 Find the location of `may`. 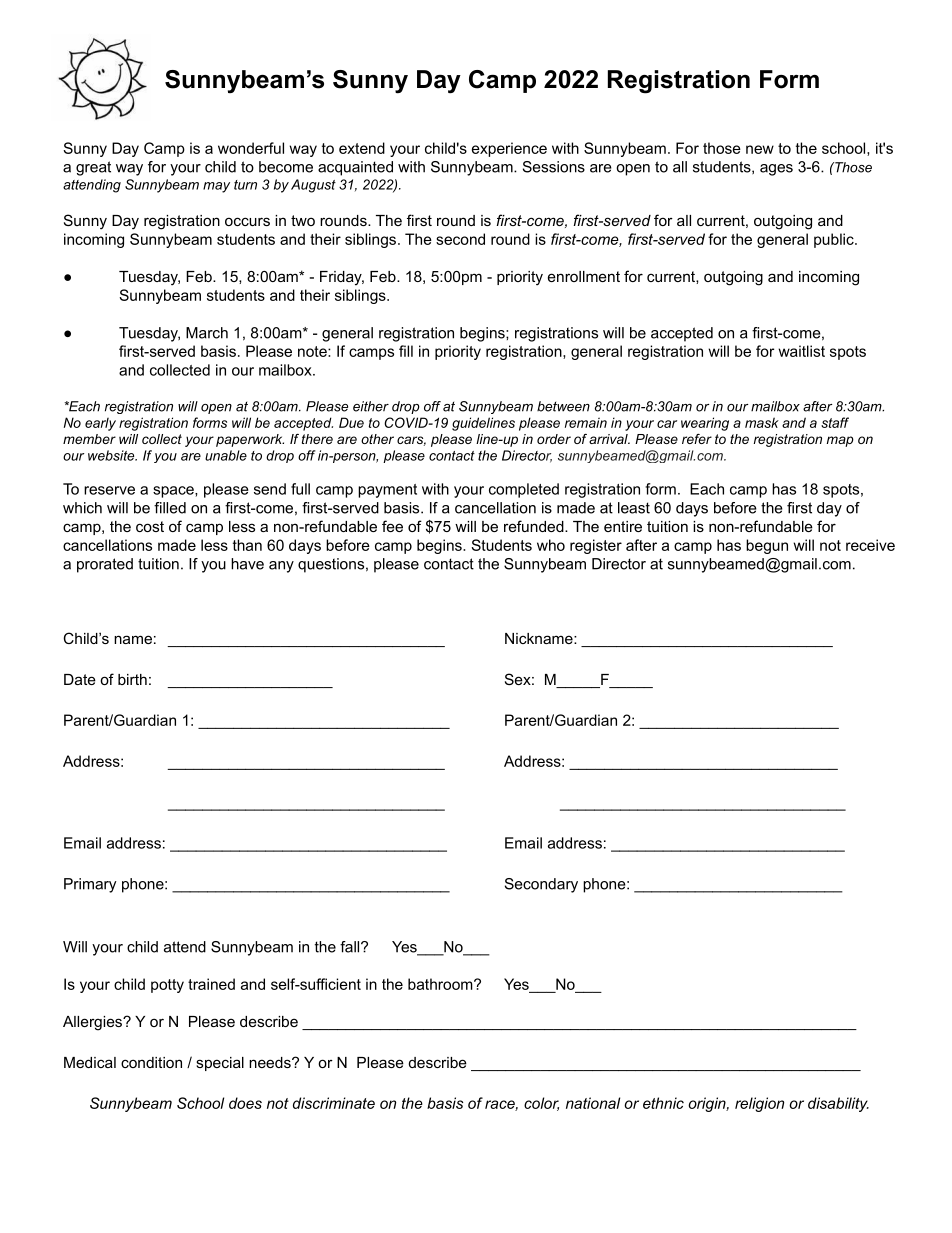

may is located at coordinates (216, 187).
